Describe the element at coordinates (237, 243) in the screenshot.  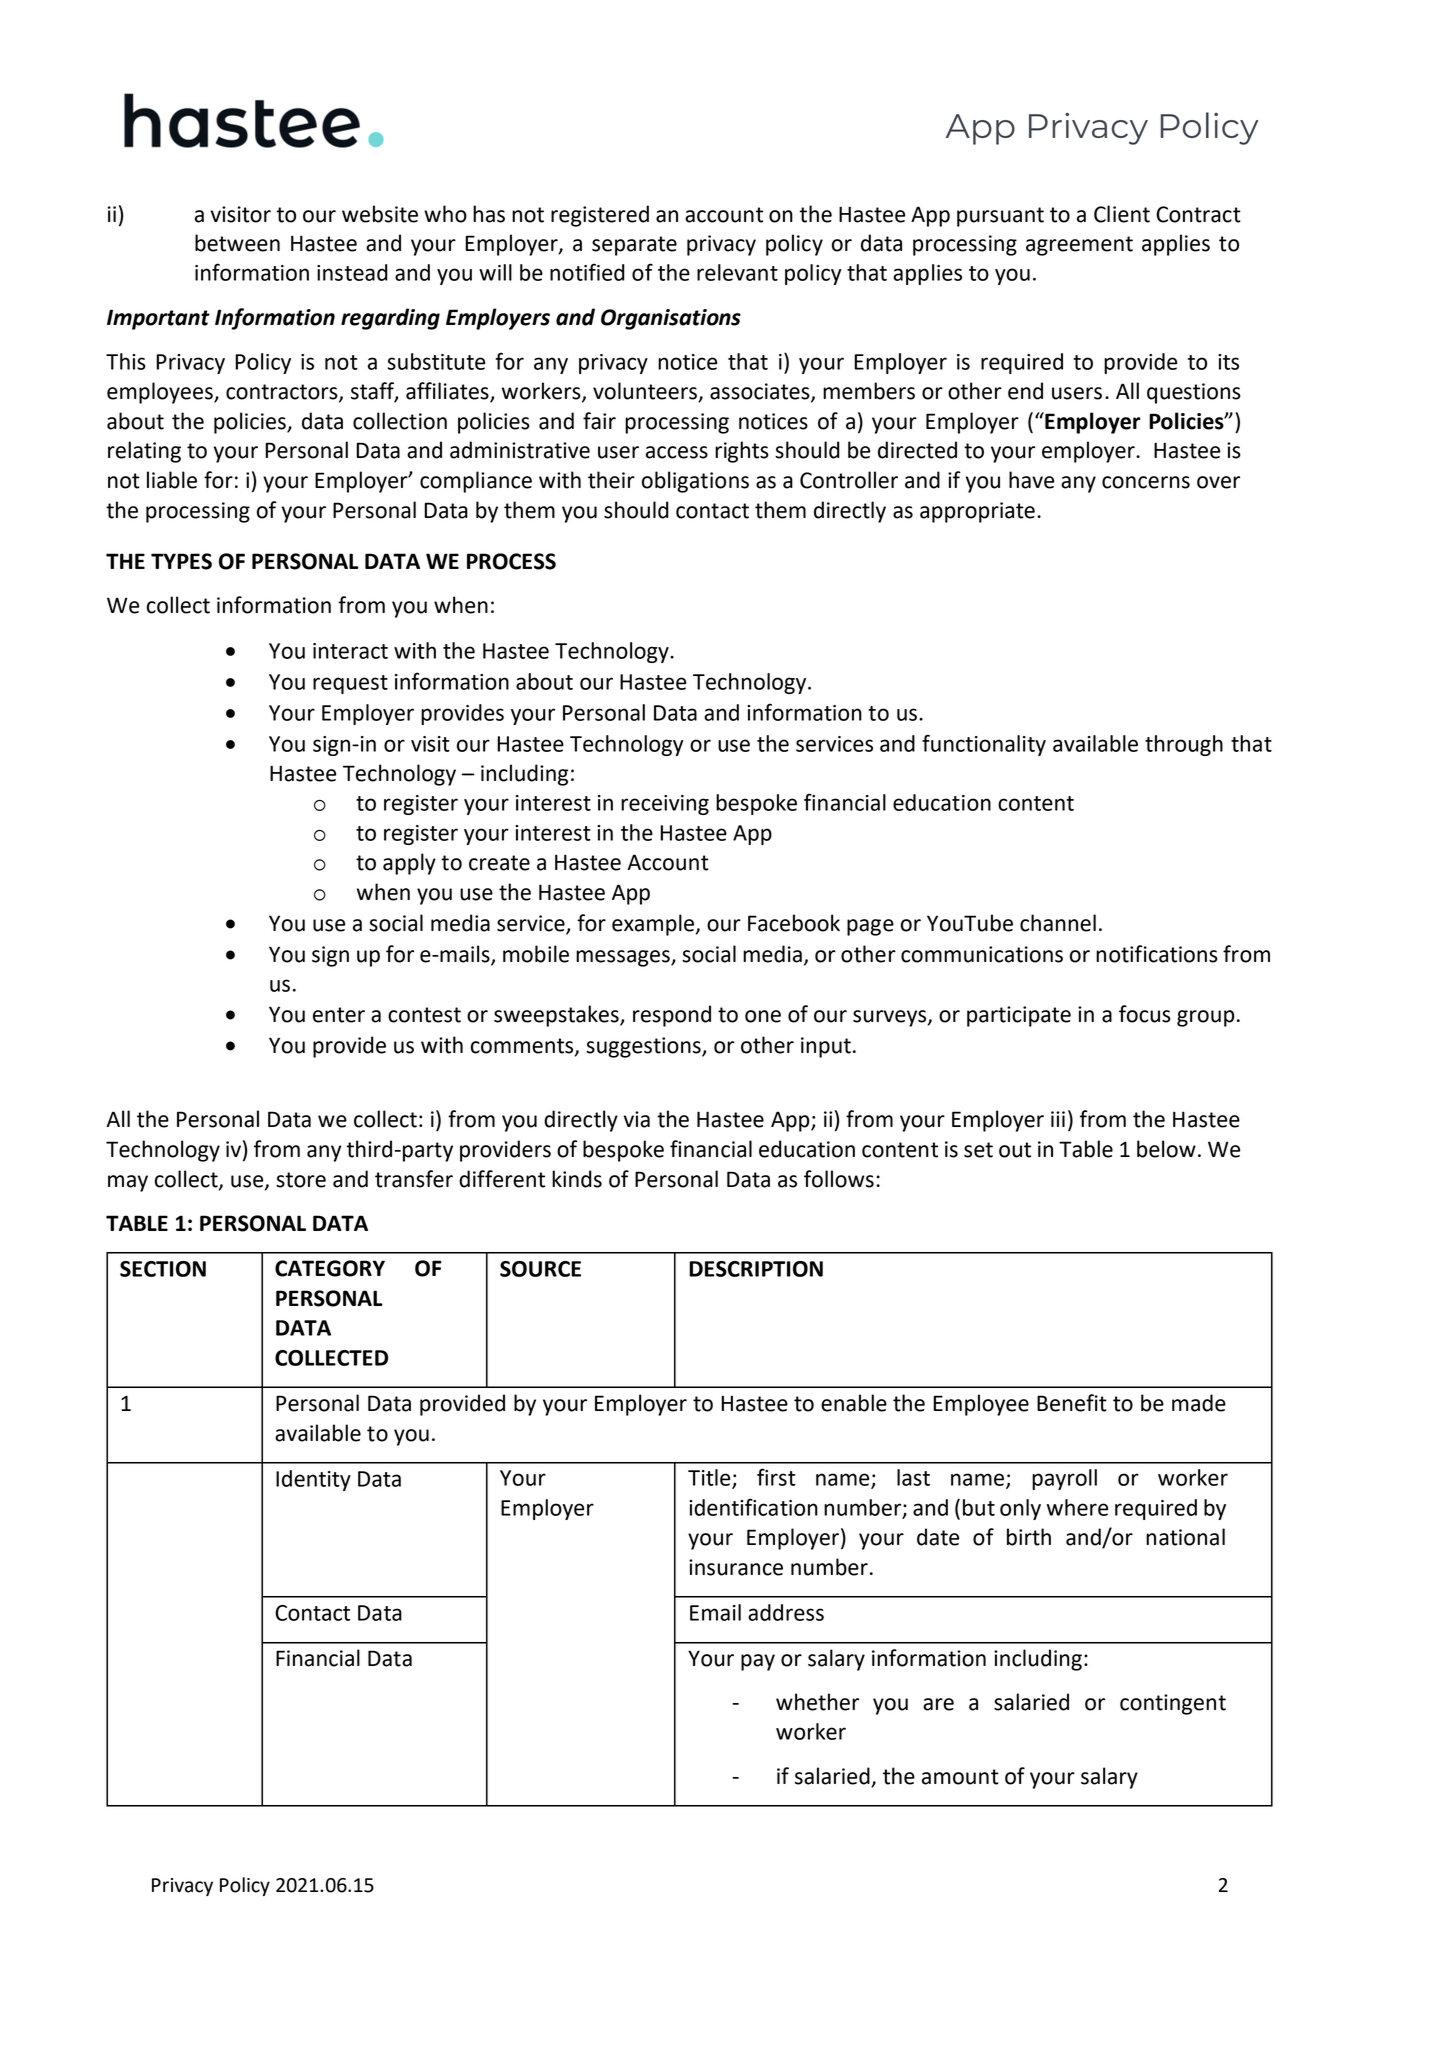
I see `between` at that location.
